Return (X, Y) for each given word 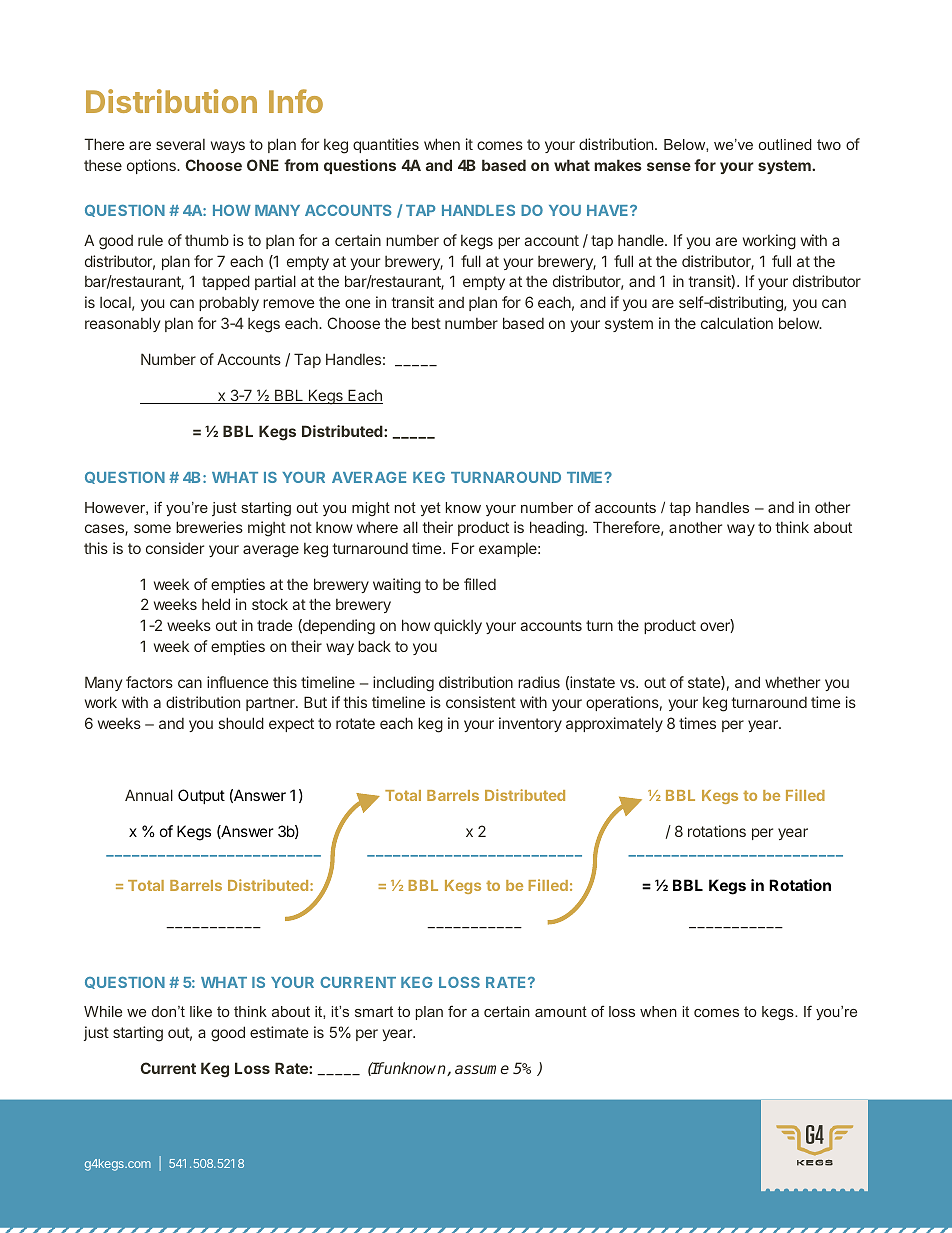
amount (561, 1011)
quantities (386, 145)
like (201, 1011)
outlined (785, 144)
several (180, 144)
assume (482, 1069)
